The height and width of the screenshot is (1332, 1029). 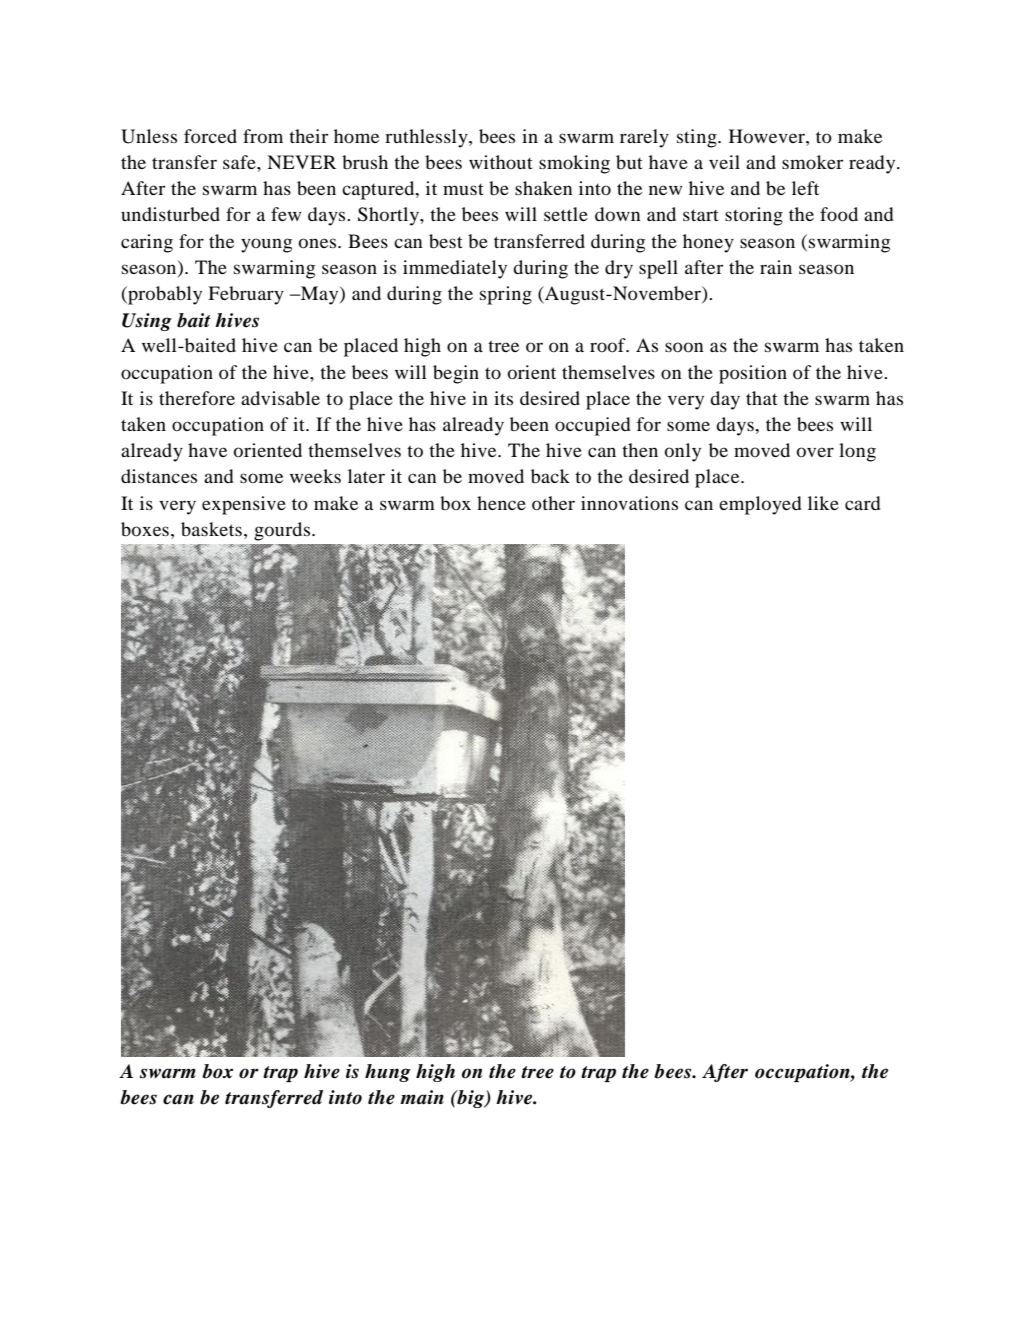 What do you see at coordinates (812, 162) in the screenshot?
I see `smoker` at bounding box center [812, 162].
